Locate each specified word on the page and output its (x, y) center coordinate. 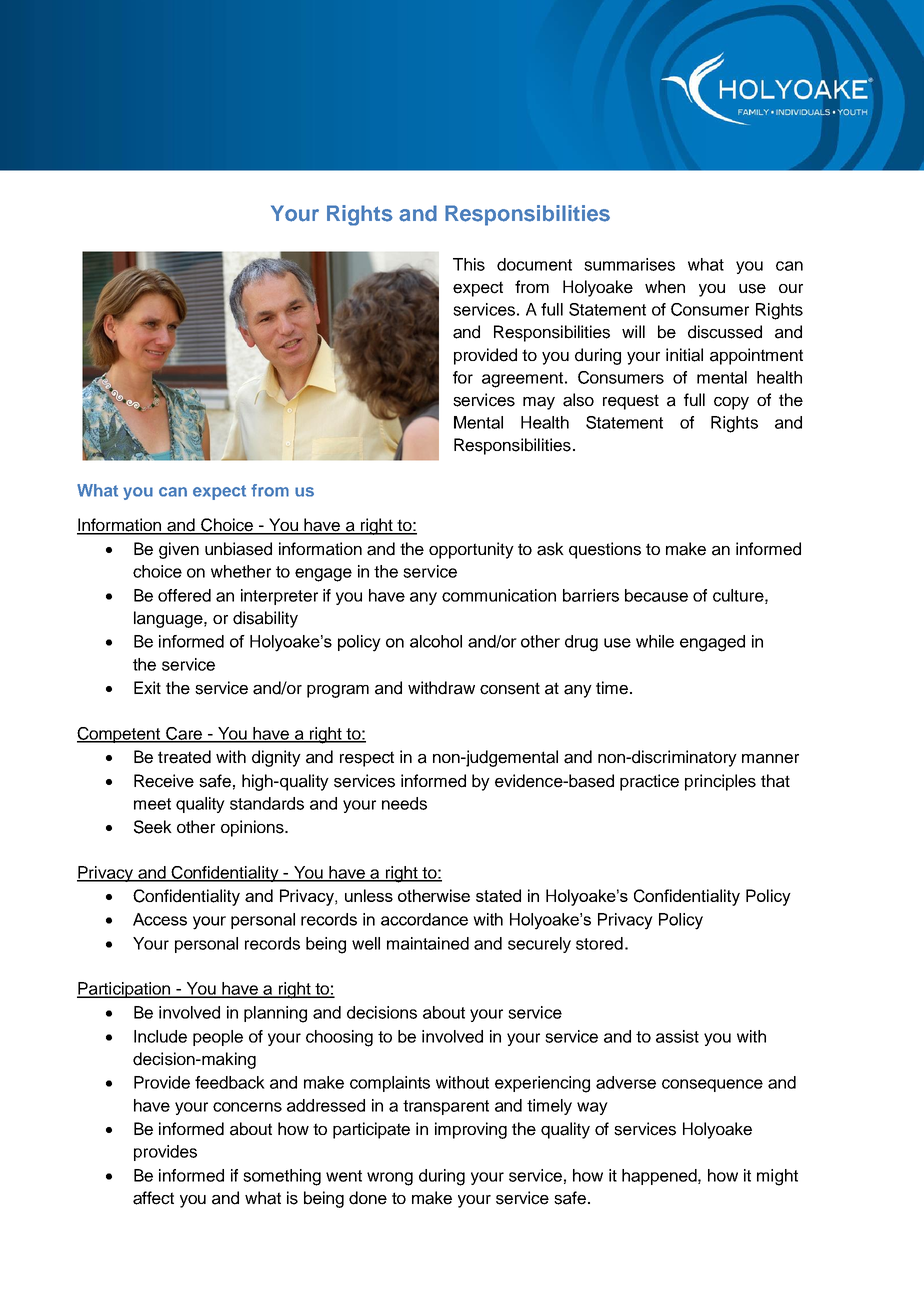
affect (153, 1198)
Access (160, 919)
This (469, 264)
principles (720, 782)
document (534, 264)
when (665, 287)
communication (499, 595)
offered (184, 595)
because (656, 595)
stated (498, 895)
